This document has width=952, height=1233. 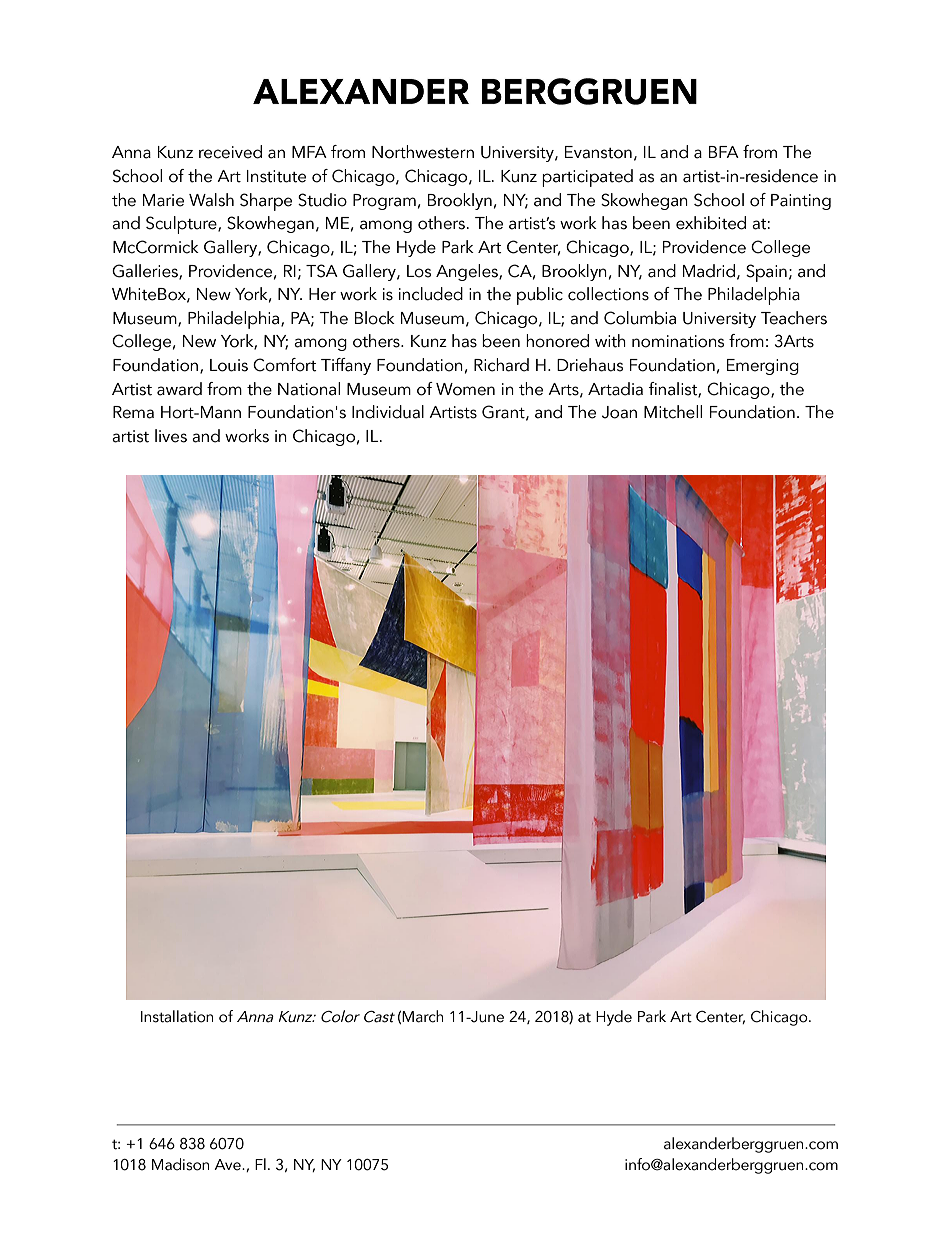 I want to click on March, so click(x=422, y=1016).
